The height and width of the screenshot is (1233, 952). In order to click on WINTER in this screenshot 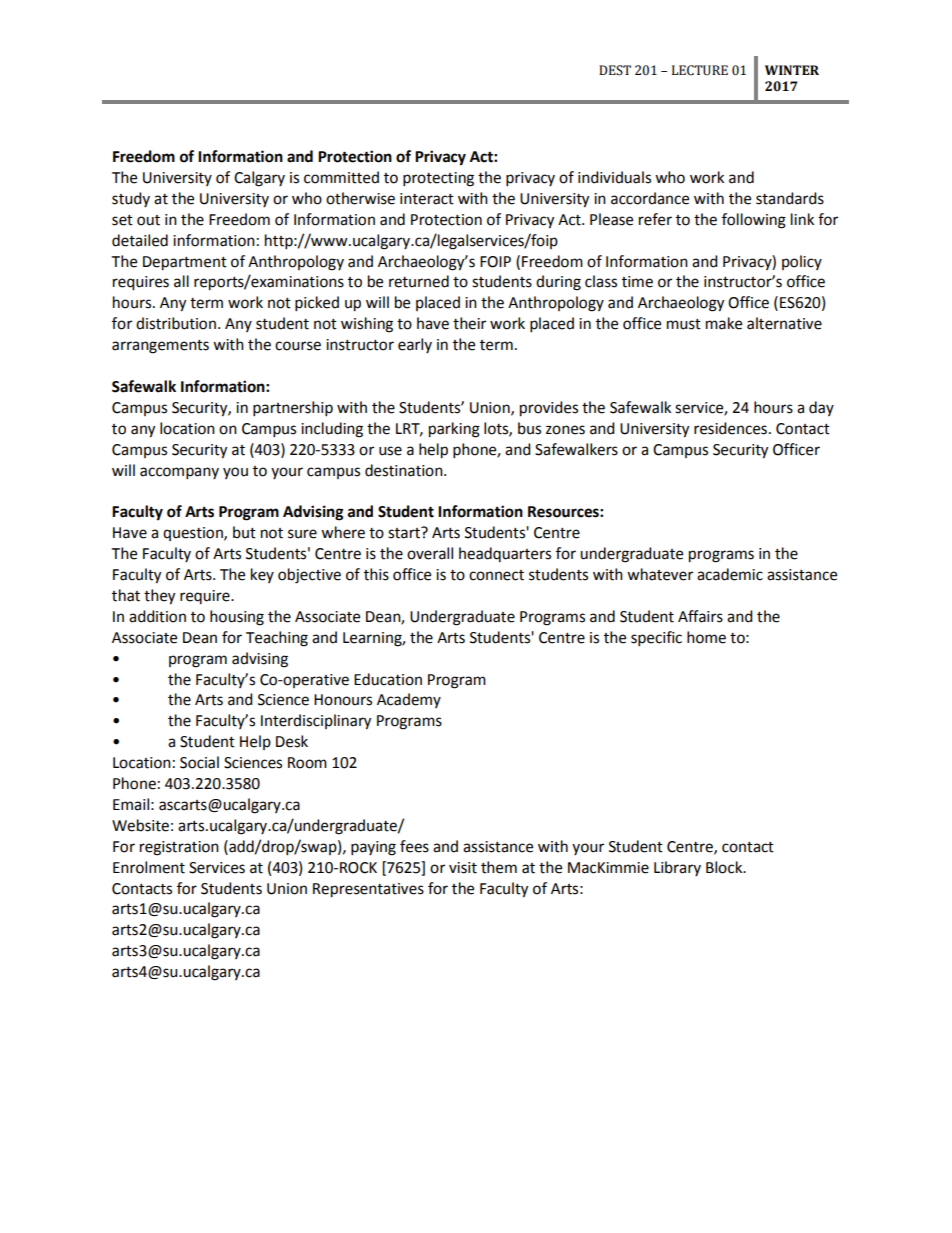, I will do `click(792, 70)`.
